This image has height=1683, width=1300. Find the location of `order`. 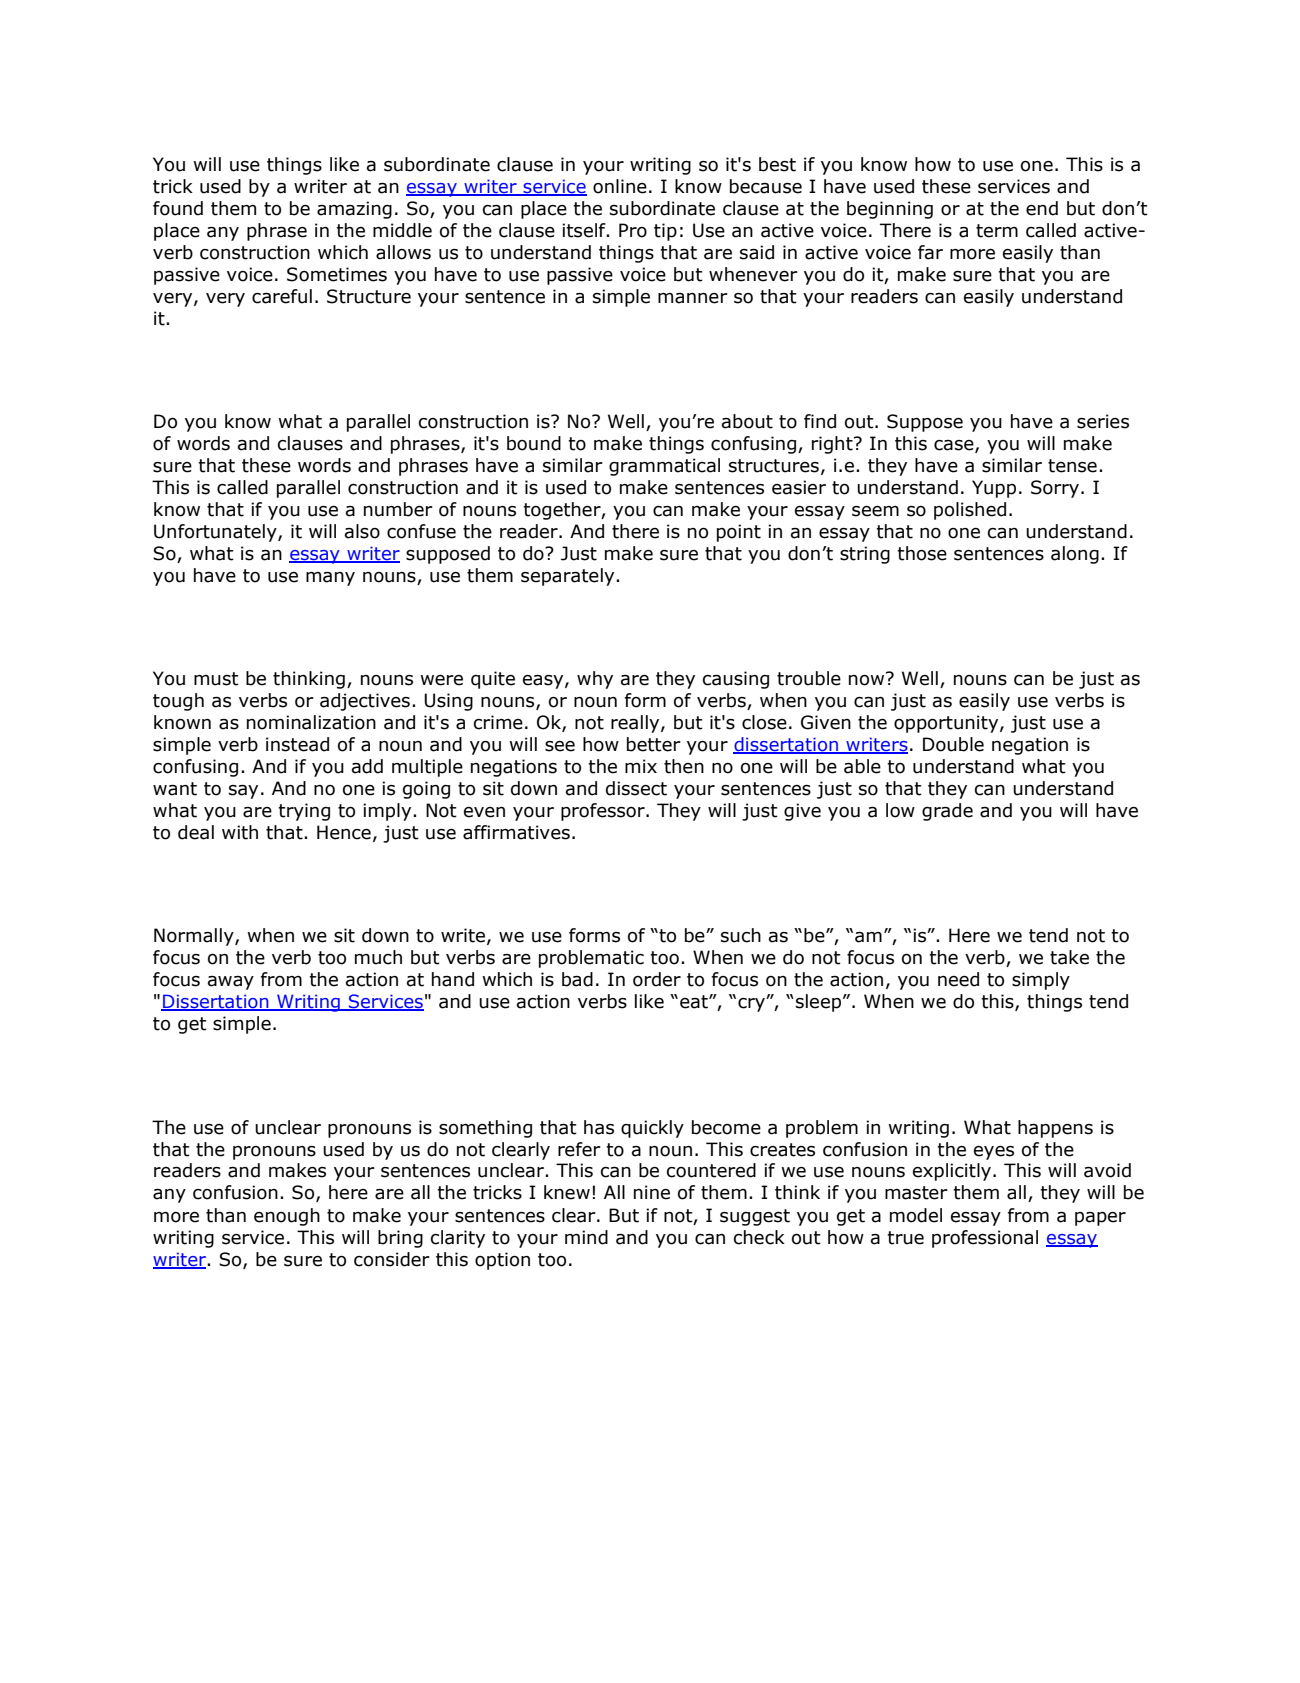

order is located at coordinates (657, 979).
